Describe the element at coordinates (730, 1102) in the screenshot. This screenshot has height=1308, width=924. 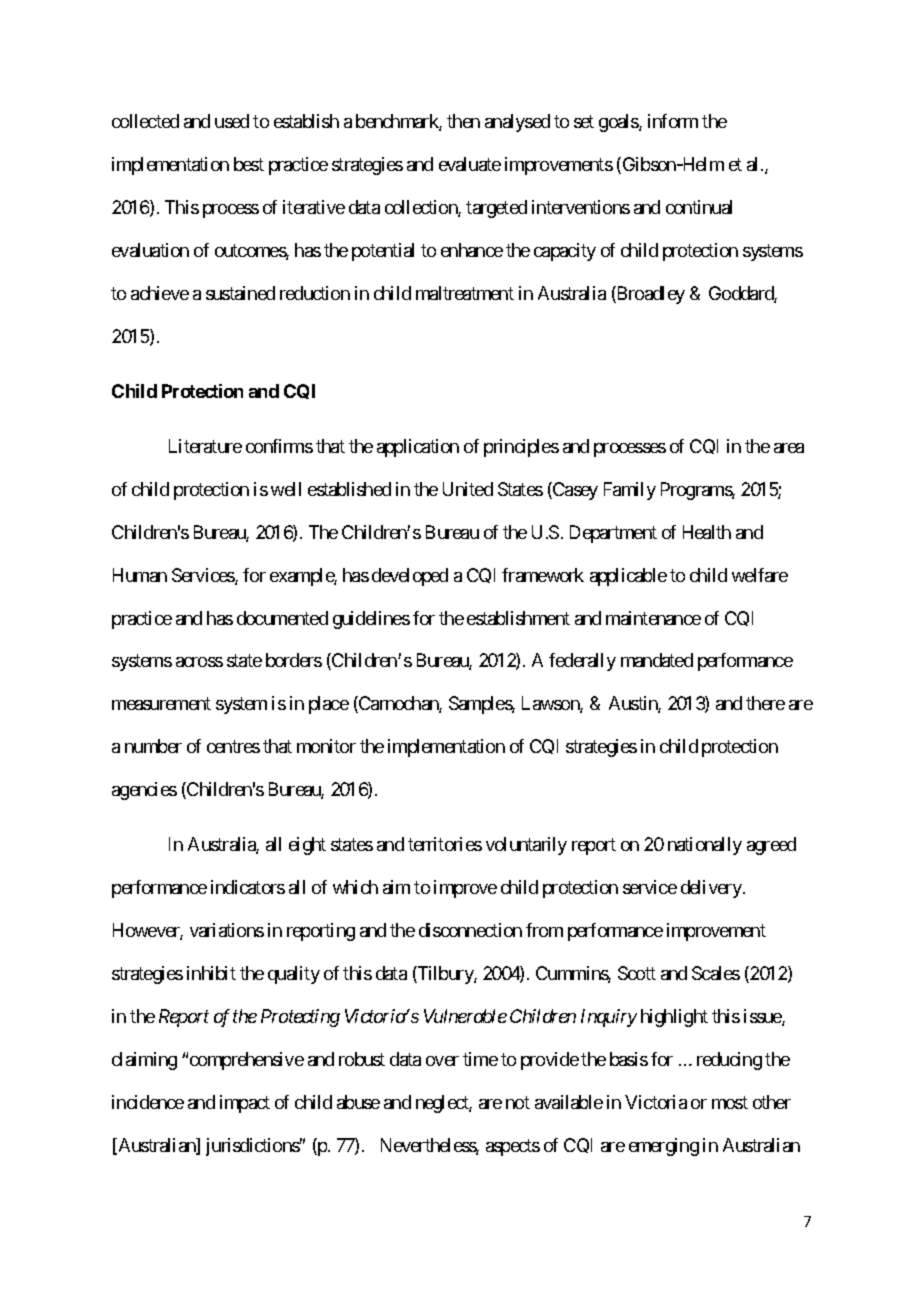
I see `most` at that location.
